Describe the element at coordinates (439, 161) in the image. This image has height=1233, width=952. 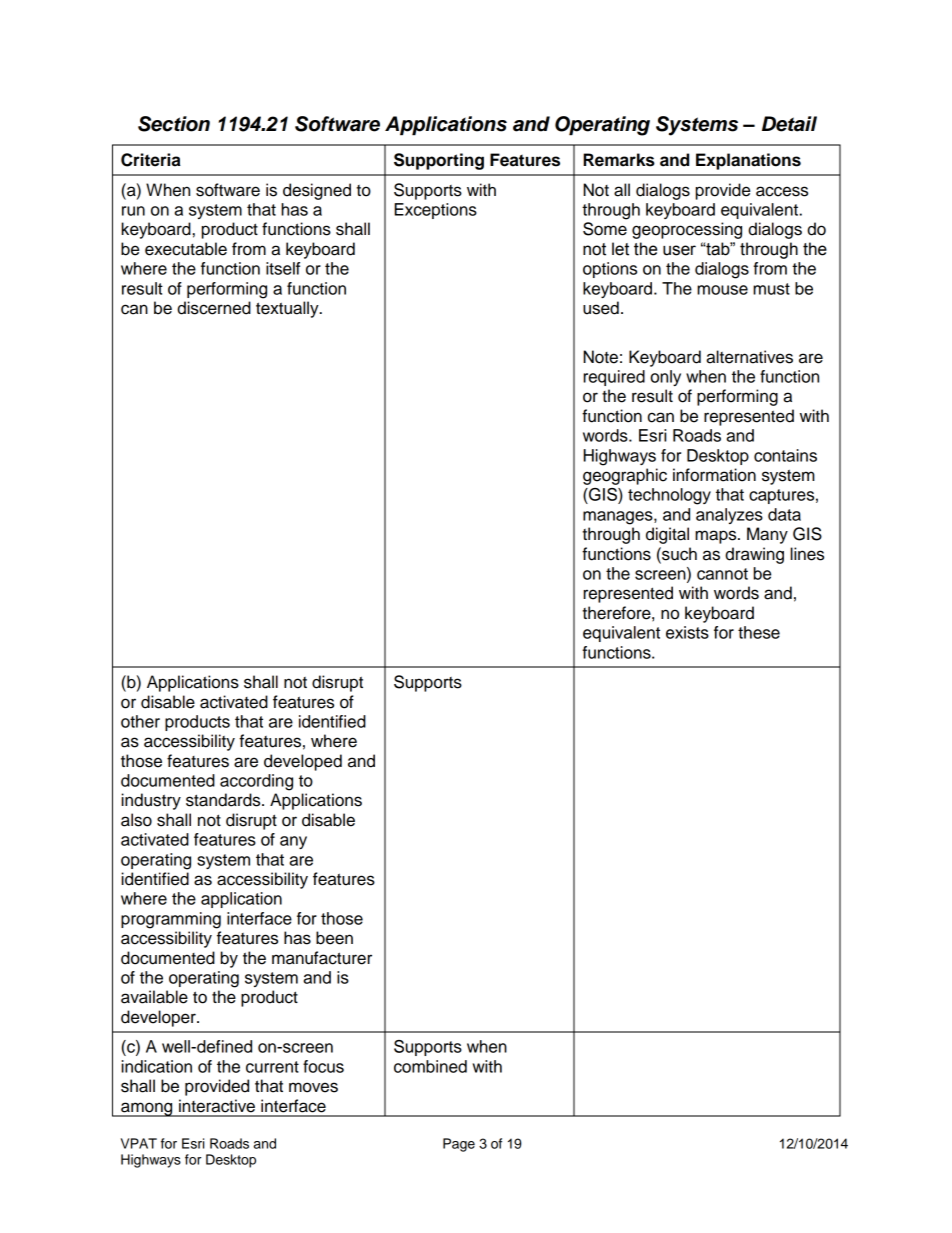
I see `Supporting` at that location.
